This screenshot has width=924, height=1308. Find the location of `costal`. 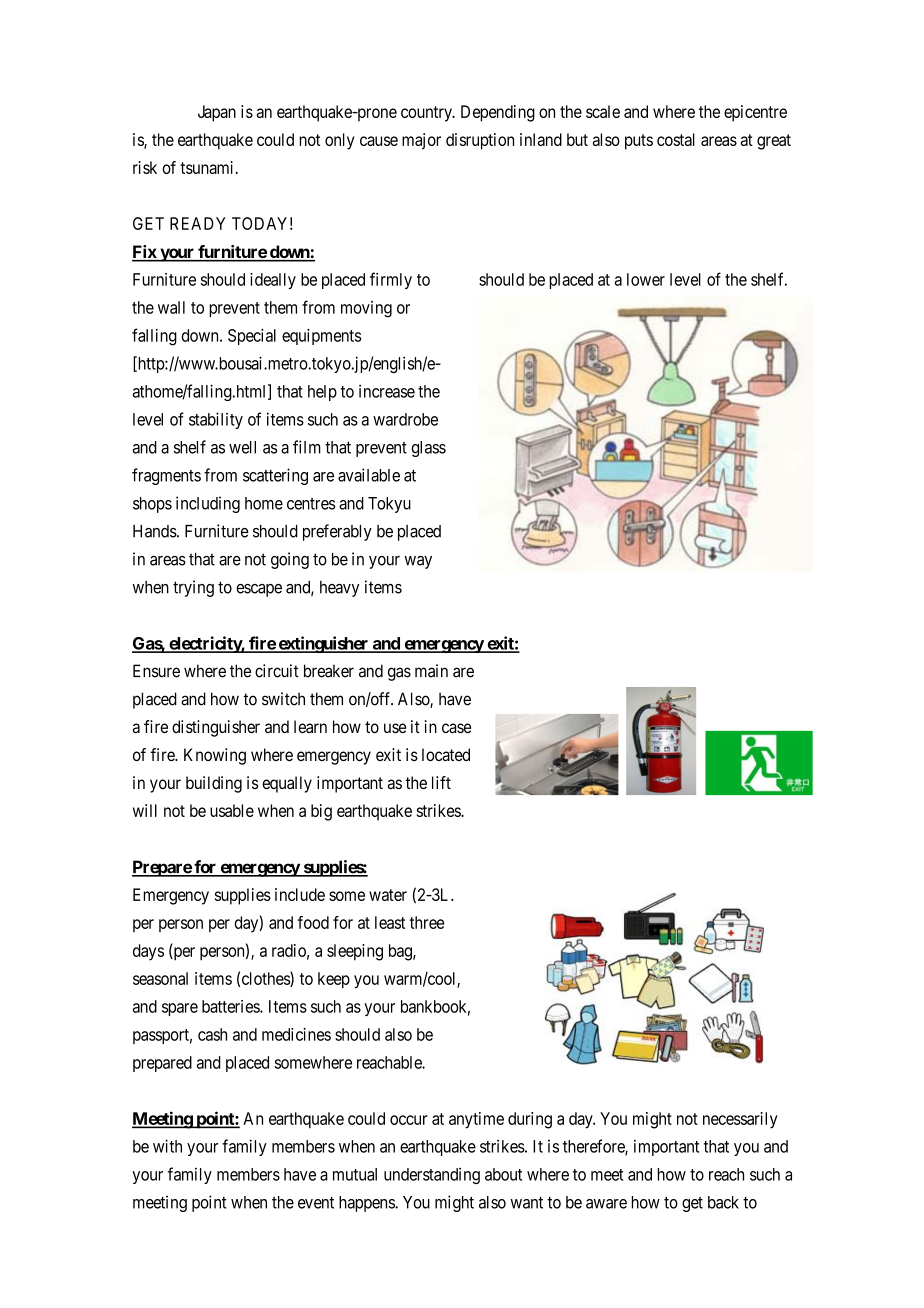

costal is located at coordinates (676, 139).
